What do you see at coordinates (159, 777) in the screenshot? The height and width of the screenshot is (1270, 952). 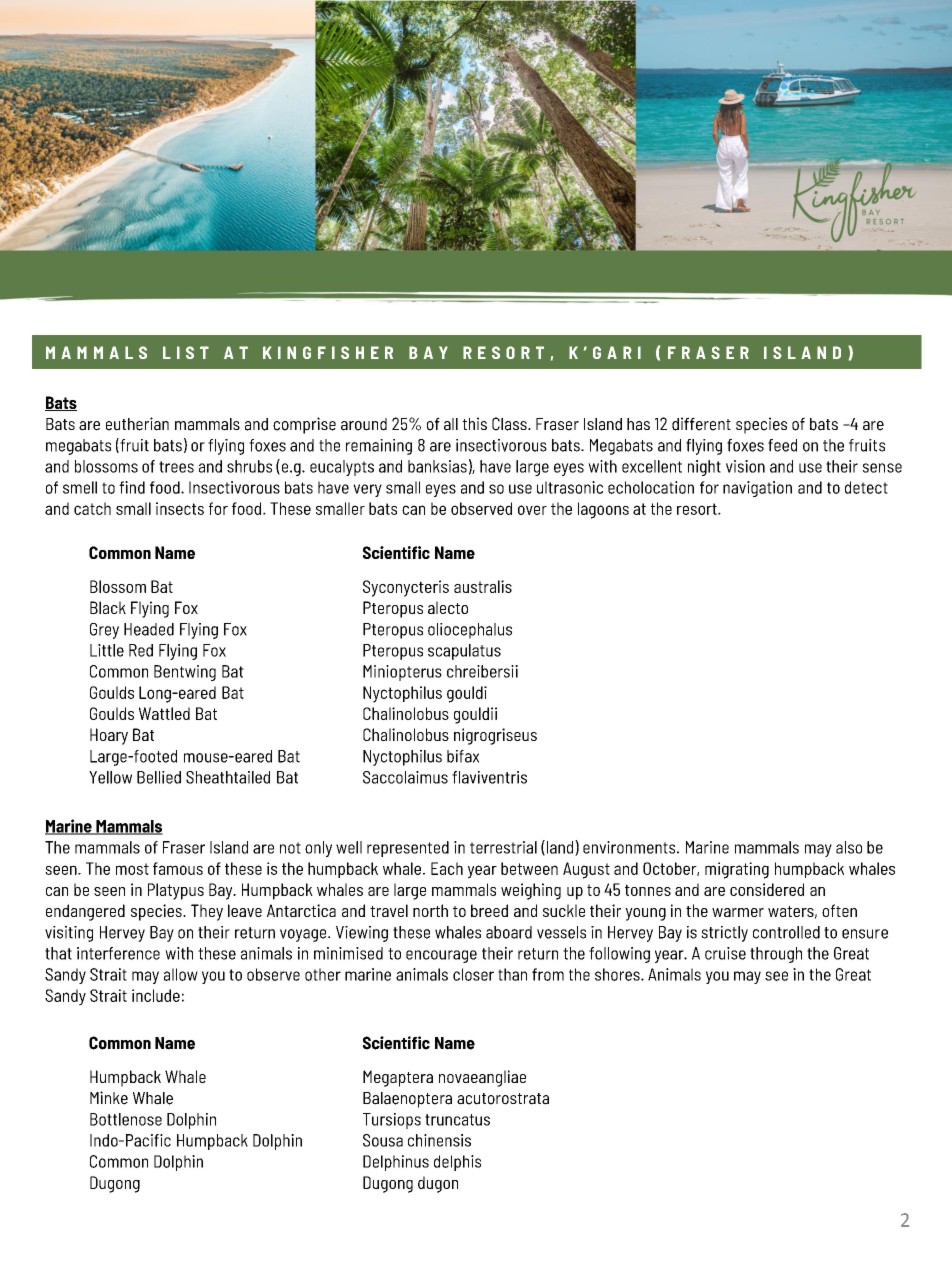 I see `Bellied` at bounding box center [159, 777].
